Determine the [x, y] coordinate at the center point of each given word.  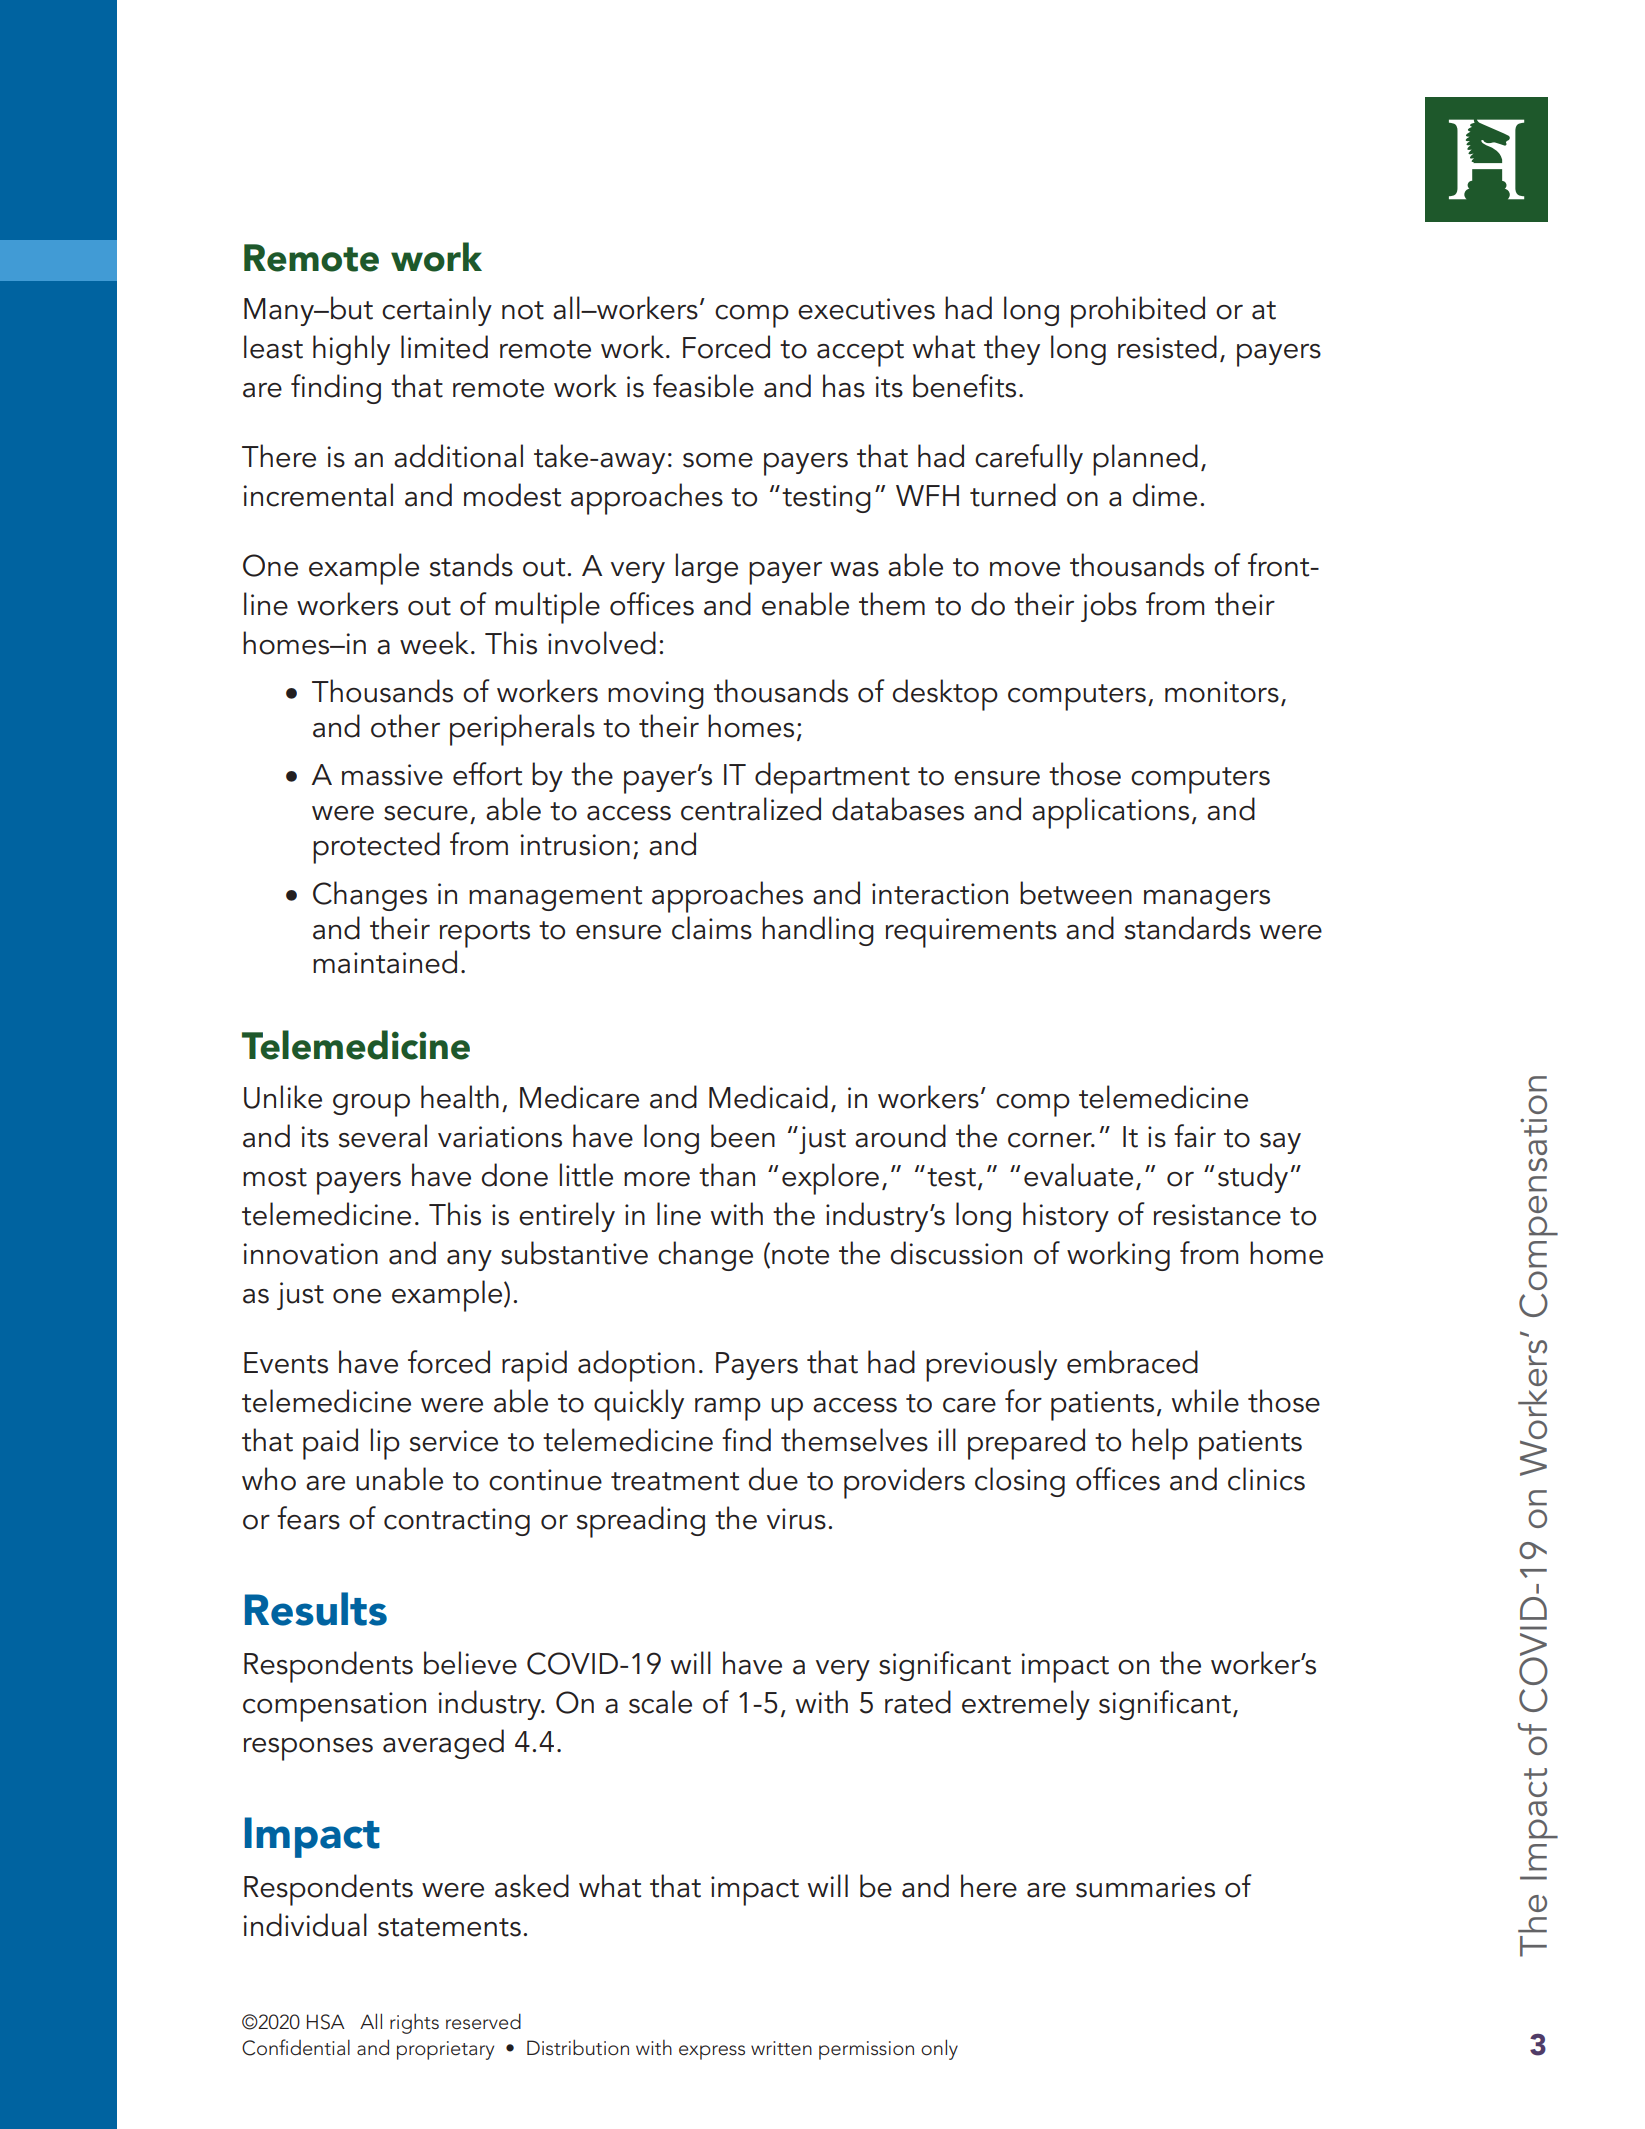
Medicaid [768, 1097]
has [844, 386]
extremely [1026, 1705]
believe [470, 1663]
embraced [1132, 1362]
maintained [385, 962]
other [405, 726]
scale [660, 1702]
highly [351, 350]
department [832, 778]
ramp [728, 1409]
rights [414, 2024]
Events [286, 1363]
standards [1188, 928]
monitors [1222, 692]
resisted [1167, 347]
